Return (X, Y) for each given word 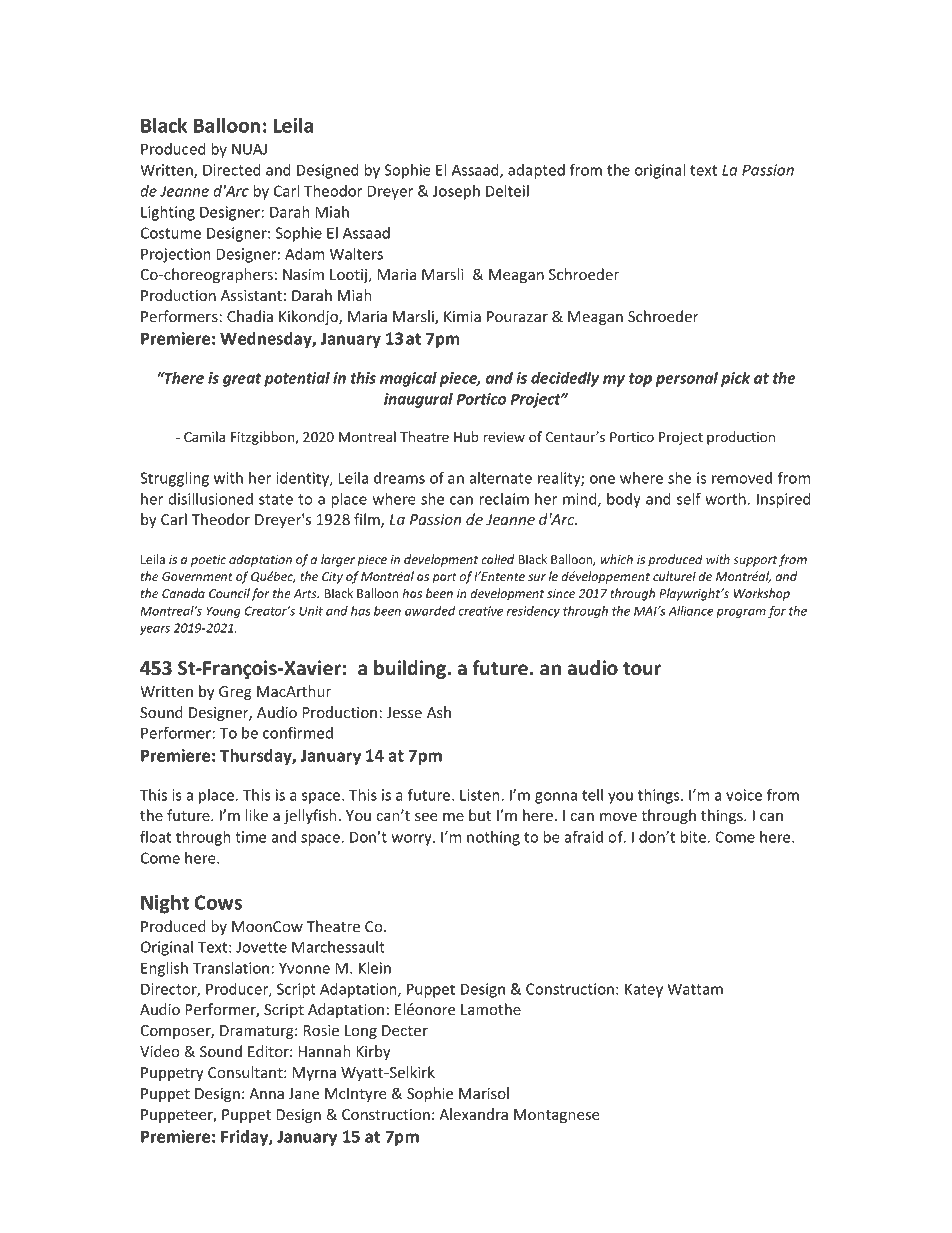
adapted (536, 171)
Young (223, 612)
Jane (304, 1093)
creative (480, 611)
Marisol (484, 1093)
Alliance (690, 611)
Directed (232, 170)
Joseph (456, 192)
